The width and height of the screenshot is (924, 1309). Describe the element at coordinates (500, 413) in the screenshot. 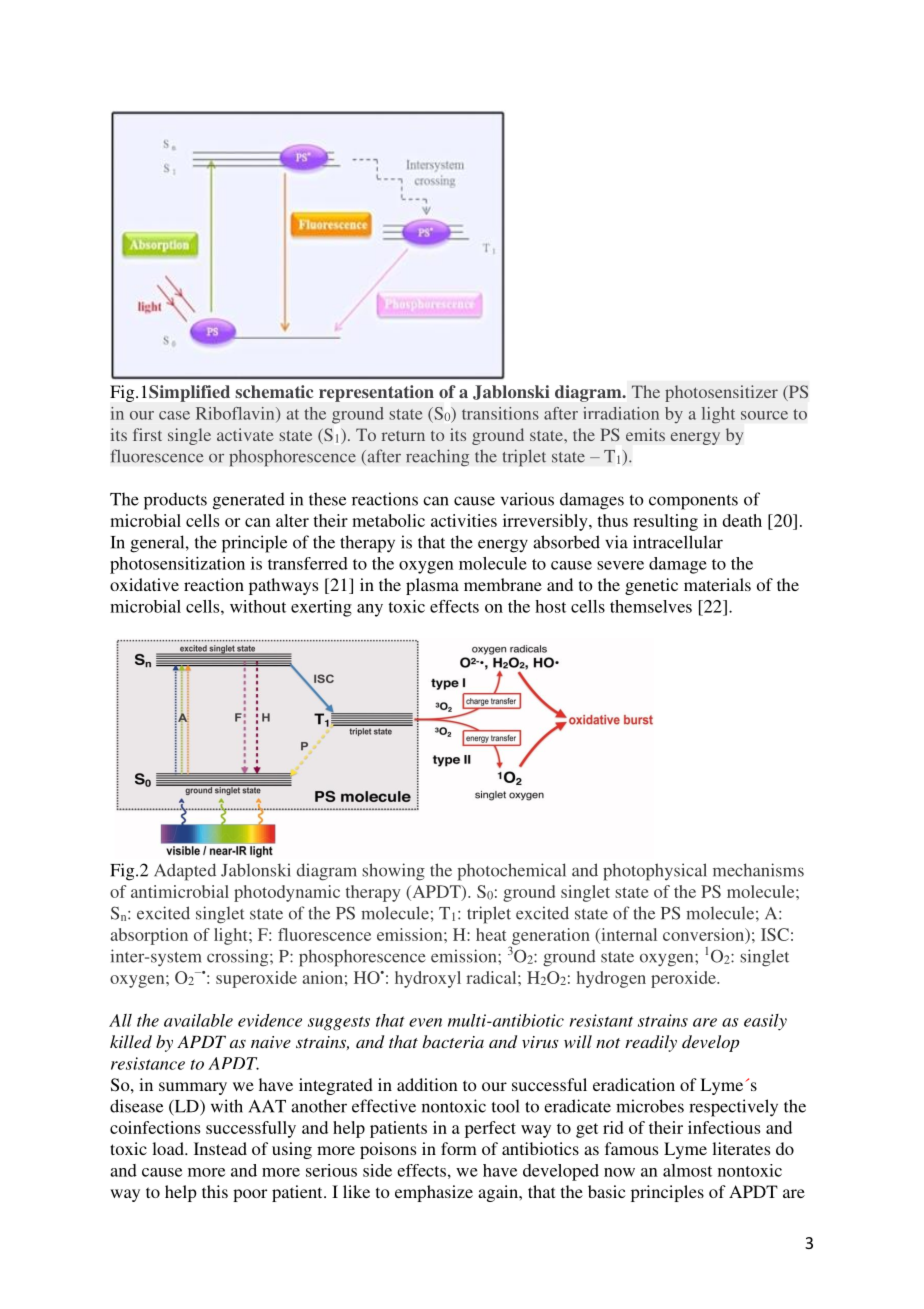

I see `transitions` at that location.
